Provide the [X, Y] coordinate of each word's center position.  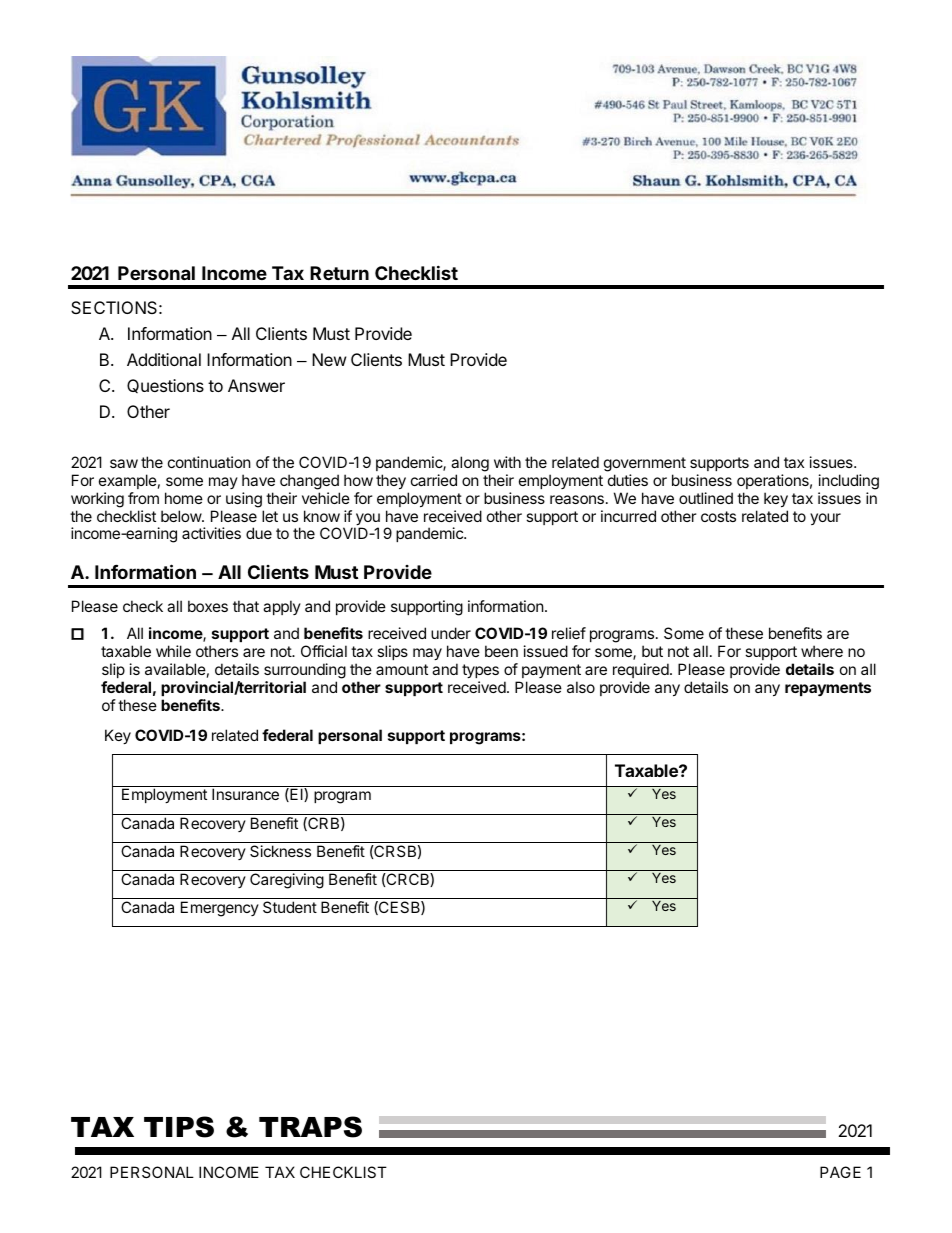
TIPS [179, 1127]
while [173, 651]
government [645, 464]
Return [339, 273]
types [480, 671]
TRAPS [310, 1127]
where [822, 651]
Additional [164, 359]
